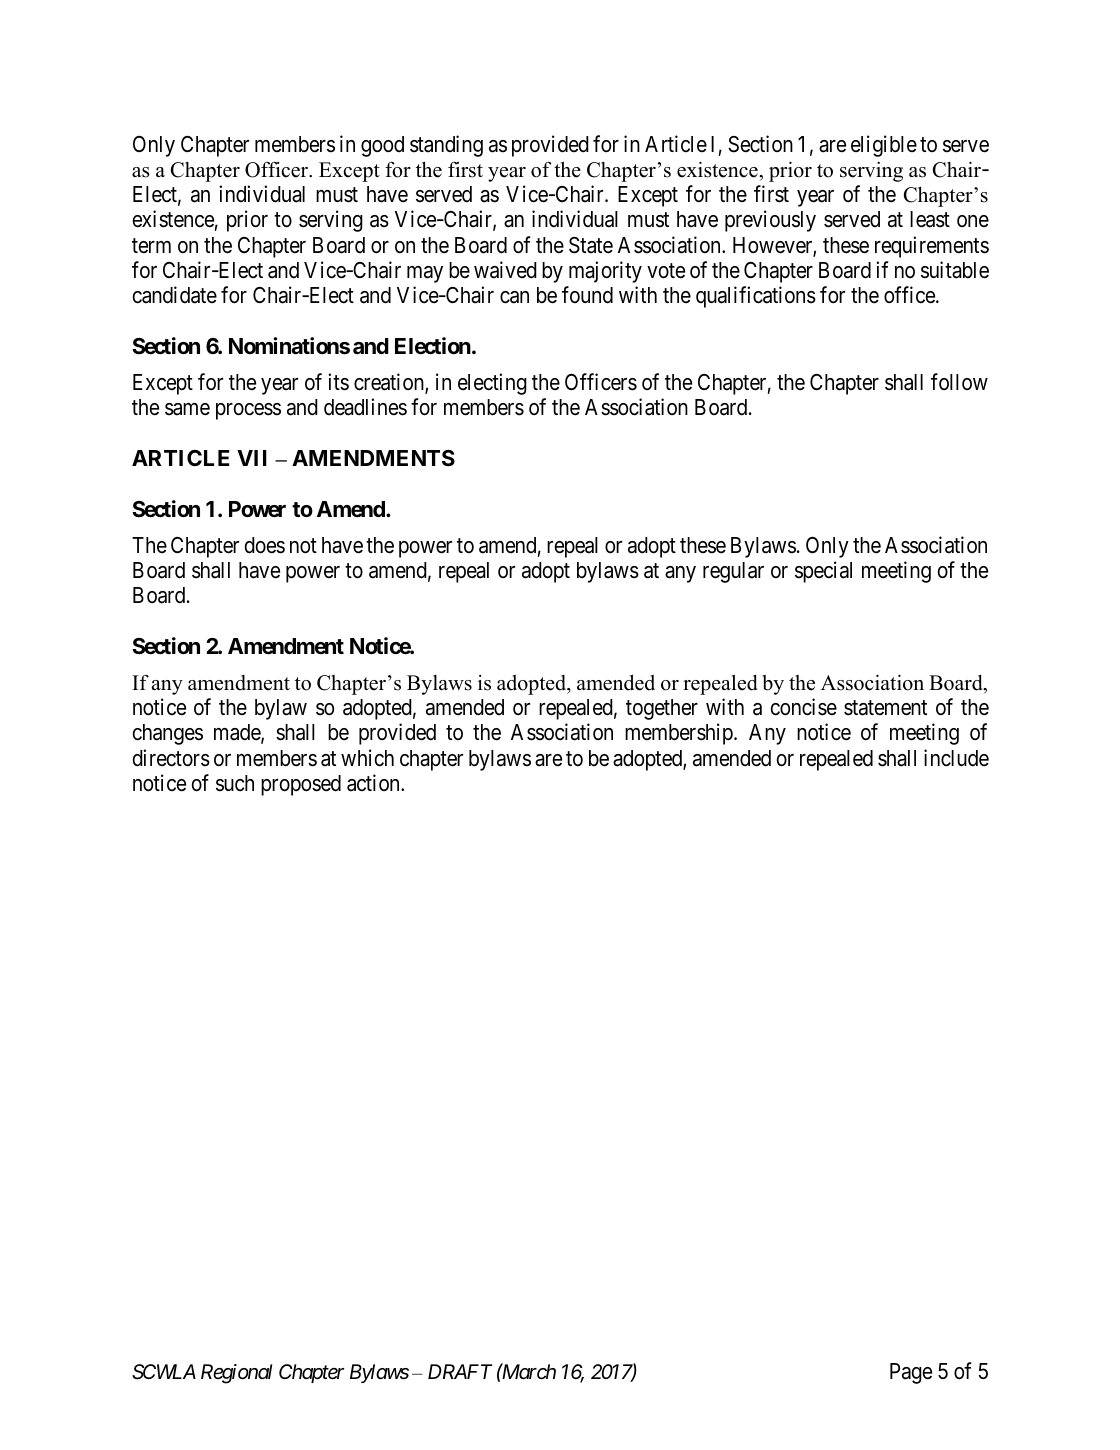 The image size is (1120, 1450). What do you see at coordinates (823, 572) in the screenshot?
I see `special` at bounding box center [823, 572].
